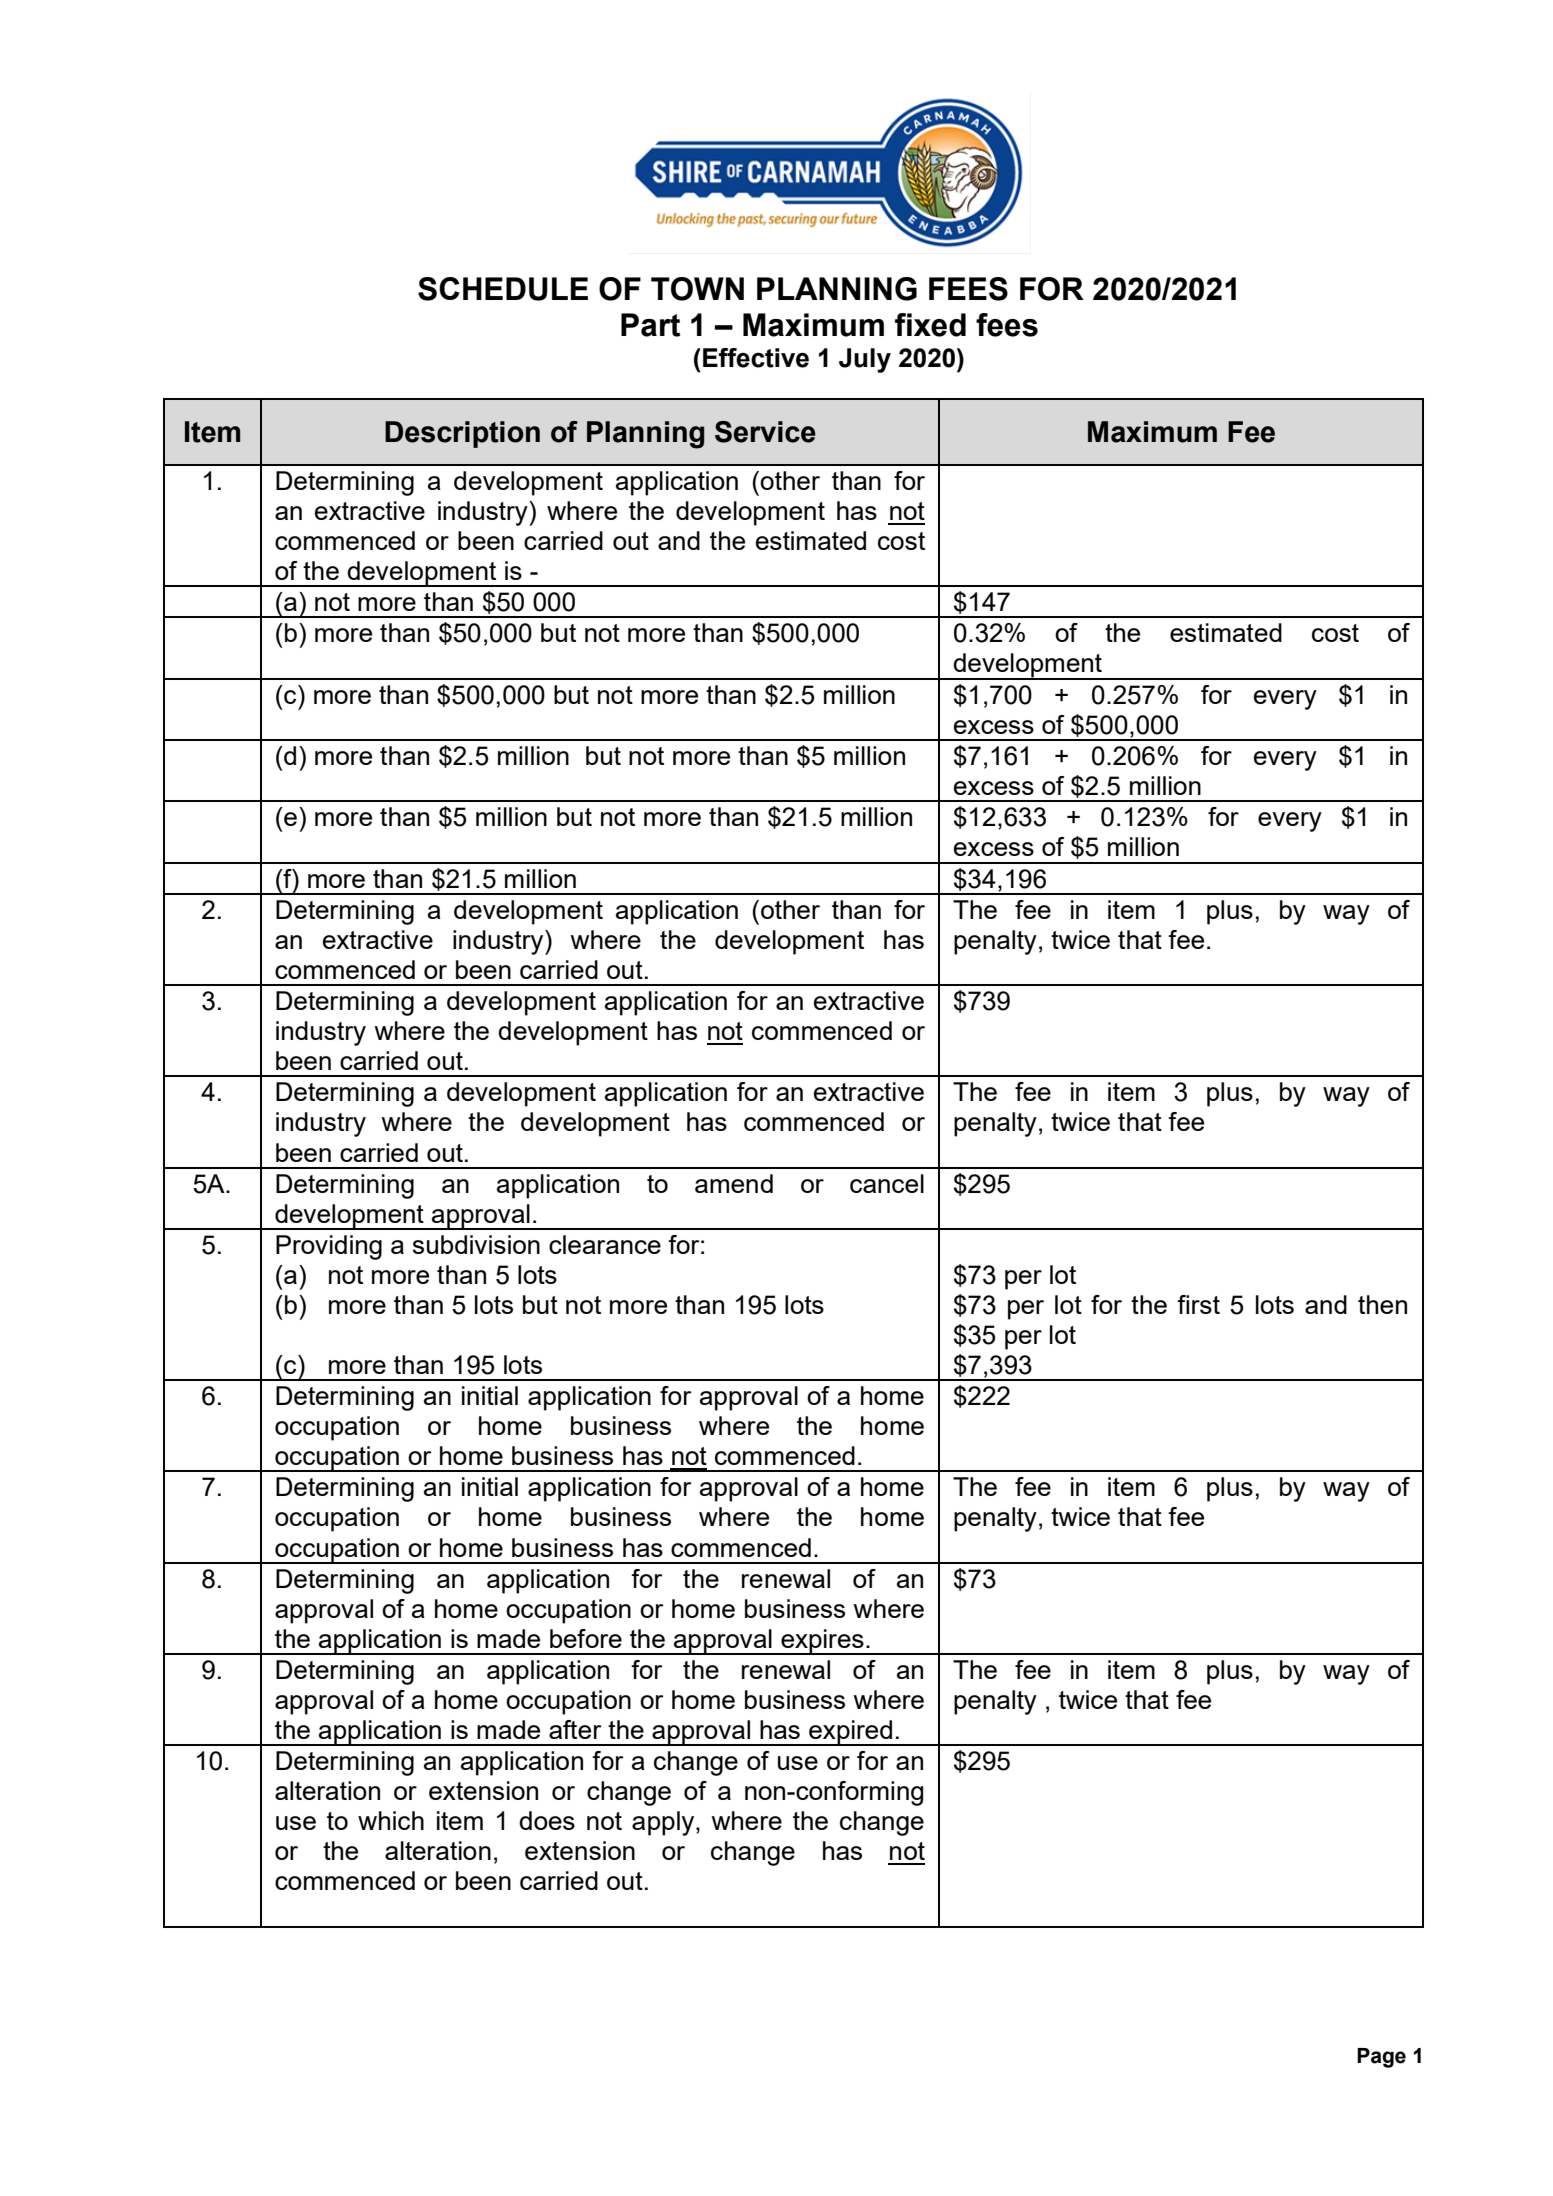  What do you see at coordinates (1198, 1304) in the screenshot?
I see `first` at bounding box center [1198, 1304].
